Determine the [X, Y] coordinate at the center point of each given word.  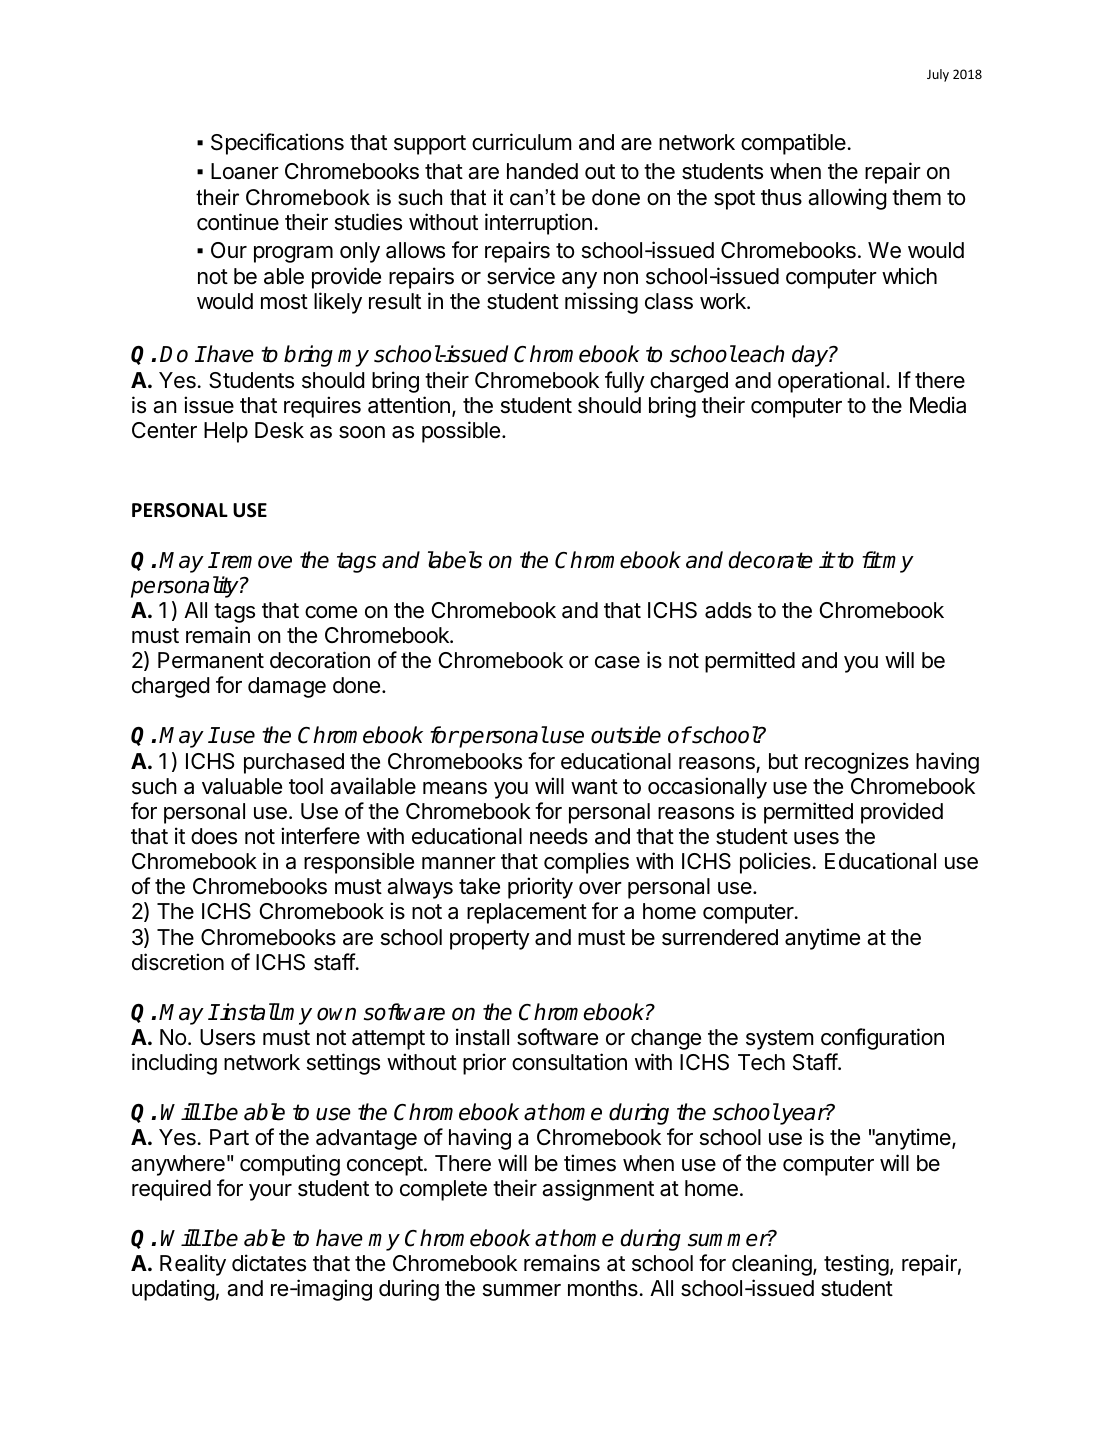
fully [625, 382]
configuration [882, 1039]
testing [856, 1265]
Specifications [277, 144]
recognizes [857, 763]
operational [831, 382]
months [603, 1288]
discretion [178, 962]
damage [287, 687]
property [490, 940]
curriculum [521, 142]
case [617, 662]
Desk [279, 430]
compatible [793, 144]
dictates [269, 1263]
